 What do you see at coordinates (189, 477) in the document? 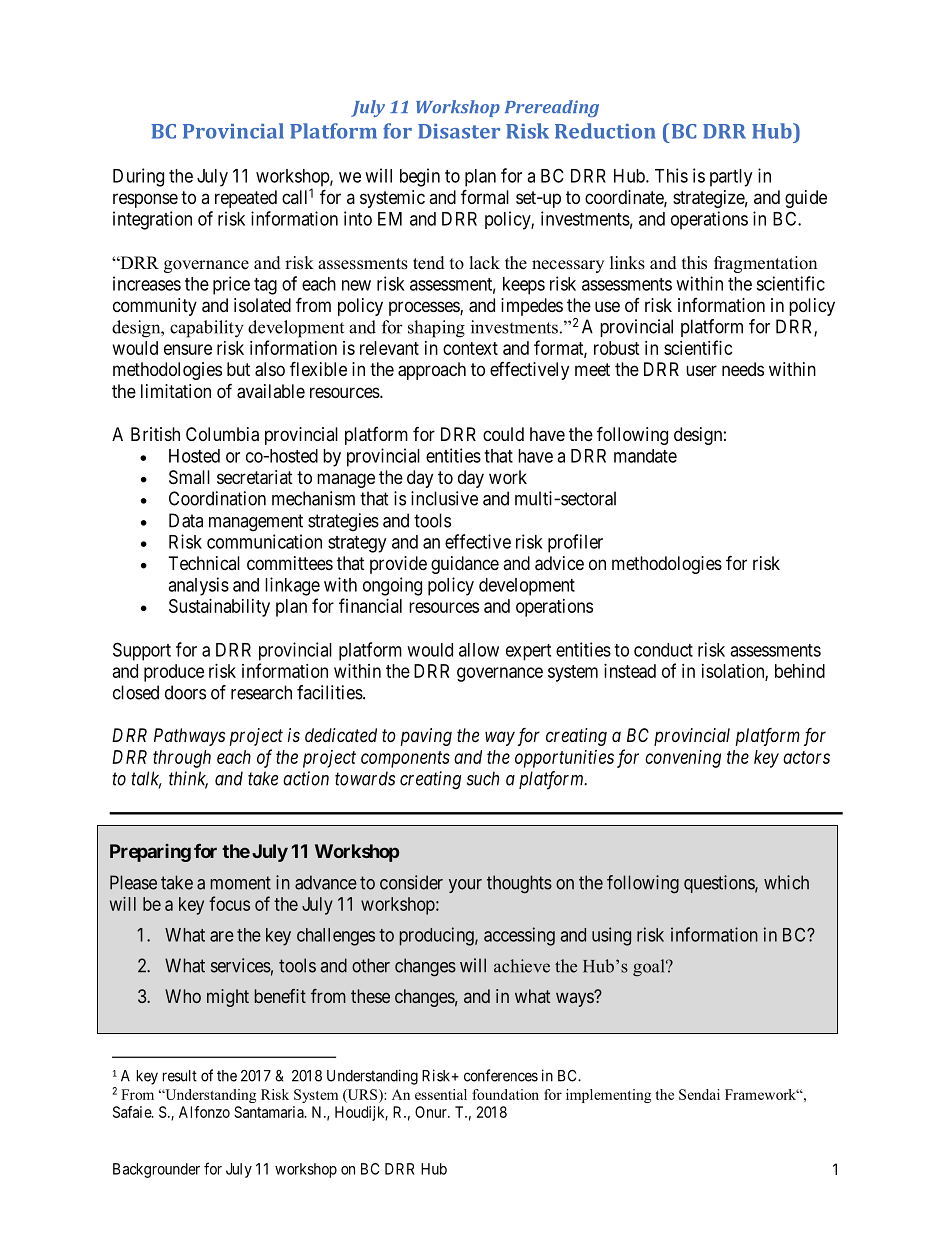
I see `Small` at bounding box center [189, 477].
